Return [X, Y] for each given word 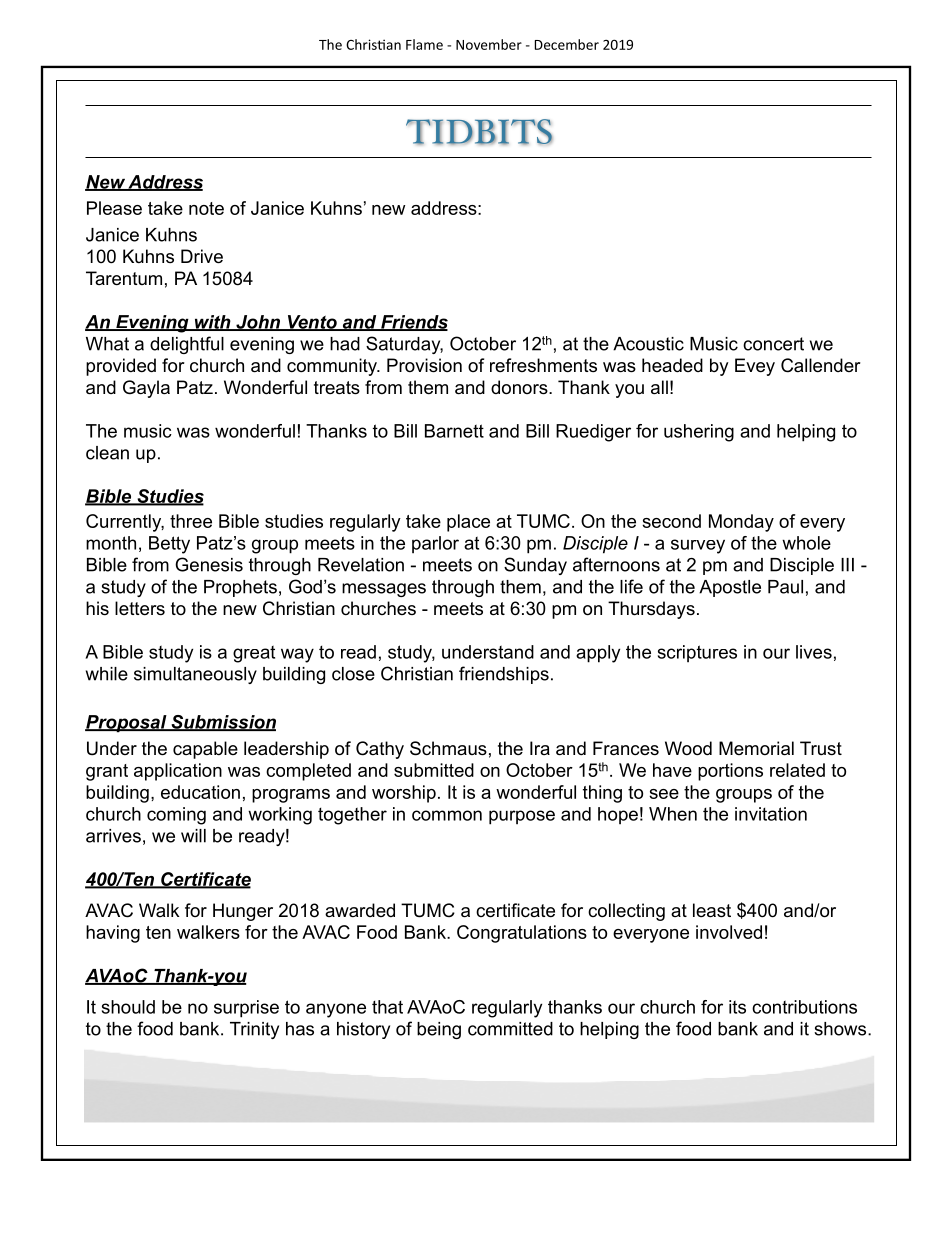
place [468, 523]
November [489, 44]
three [191, 521]
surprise [246, 1009]
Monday [741, 523]
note [206, 208]
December [567, 44]
